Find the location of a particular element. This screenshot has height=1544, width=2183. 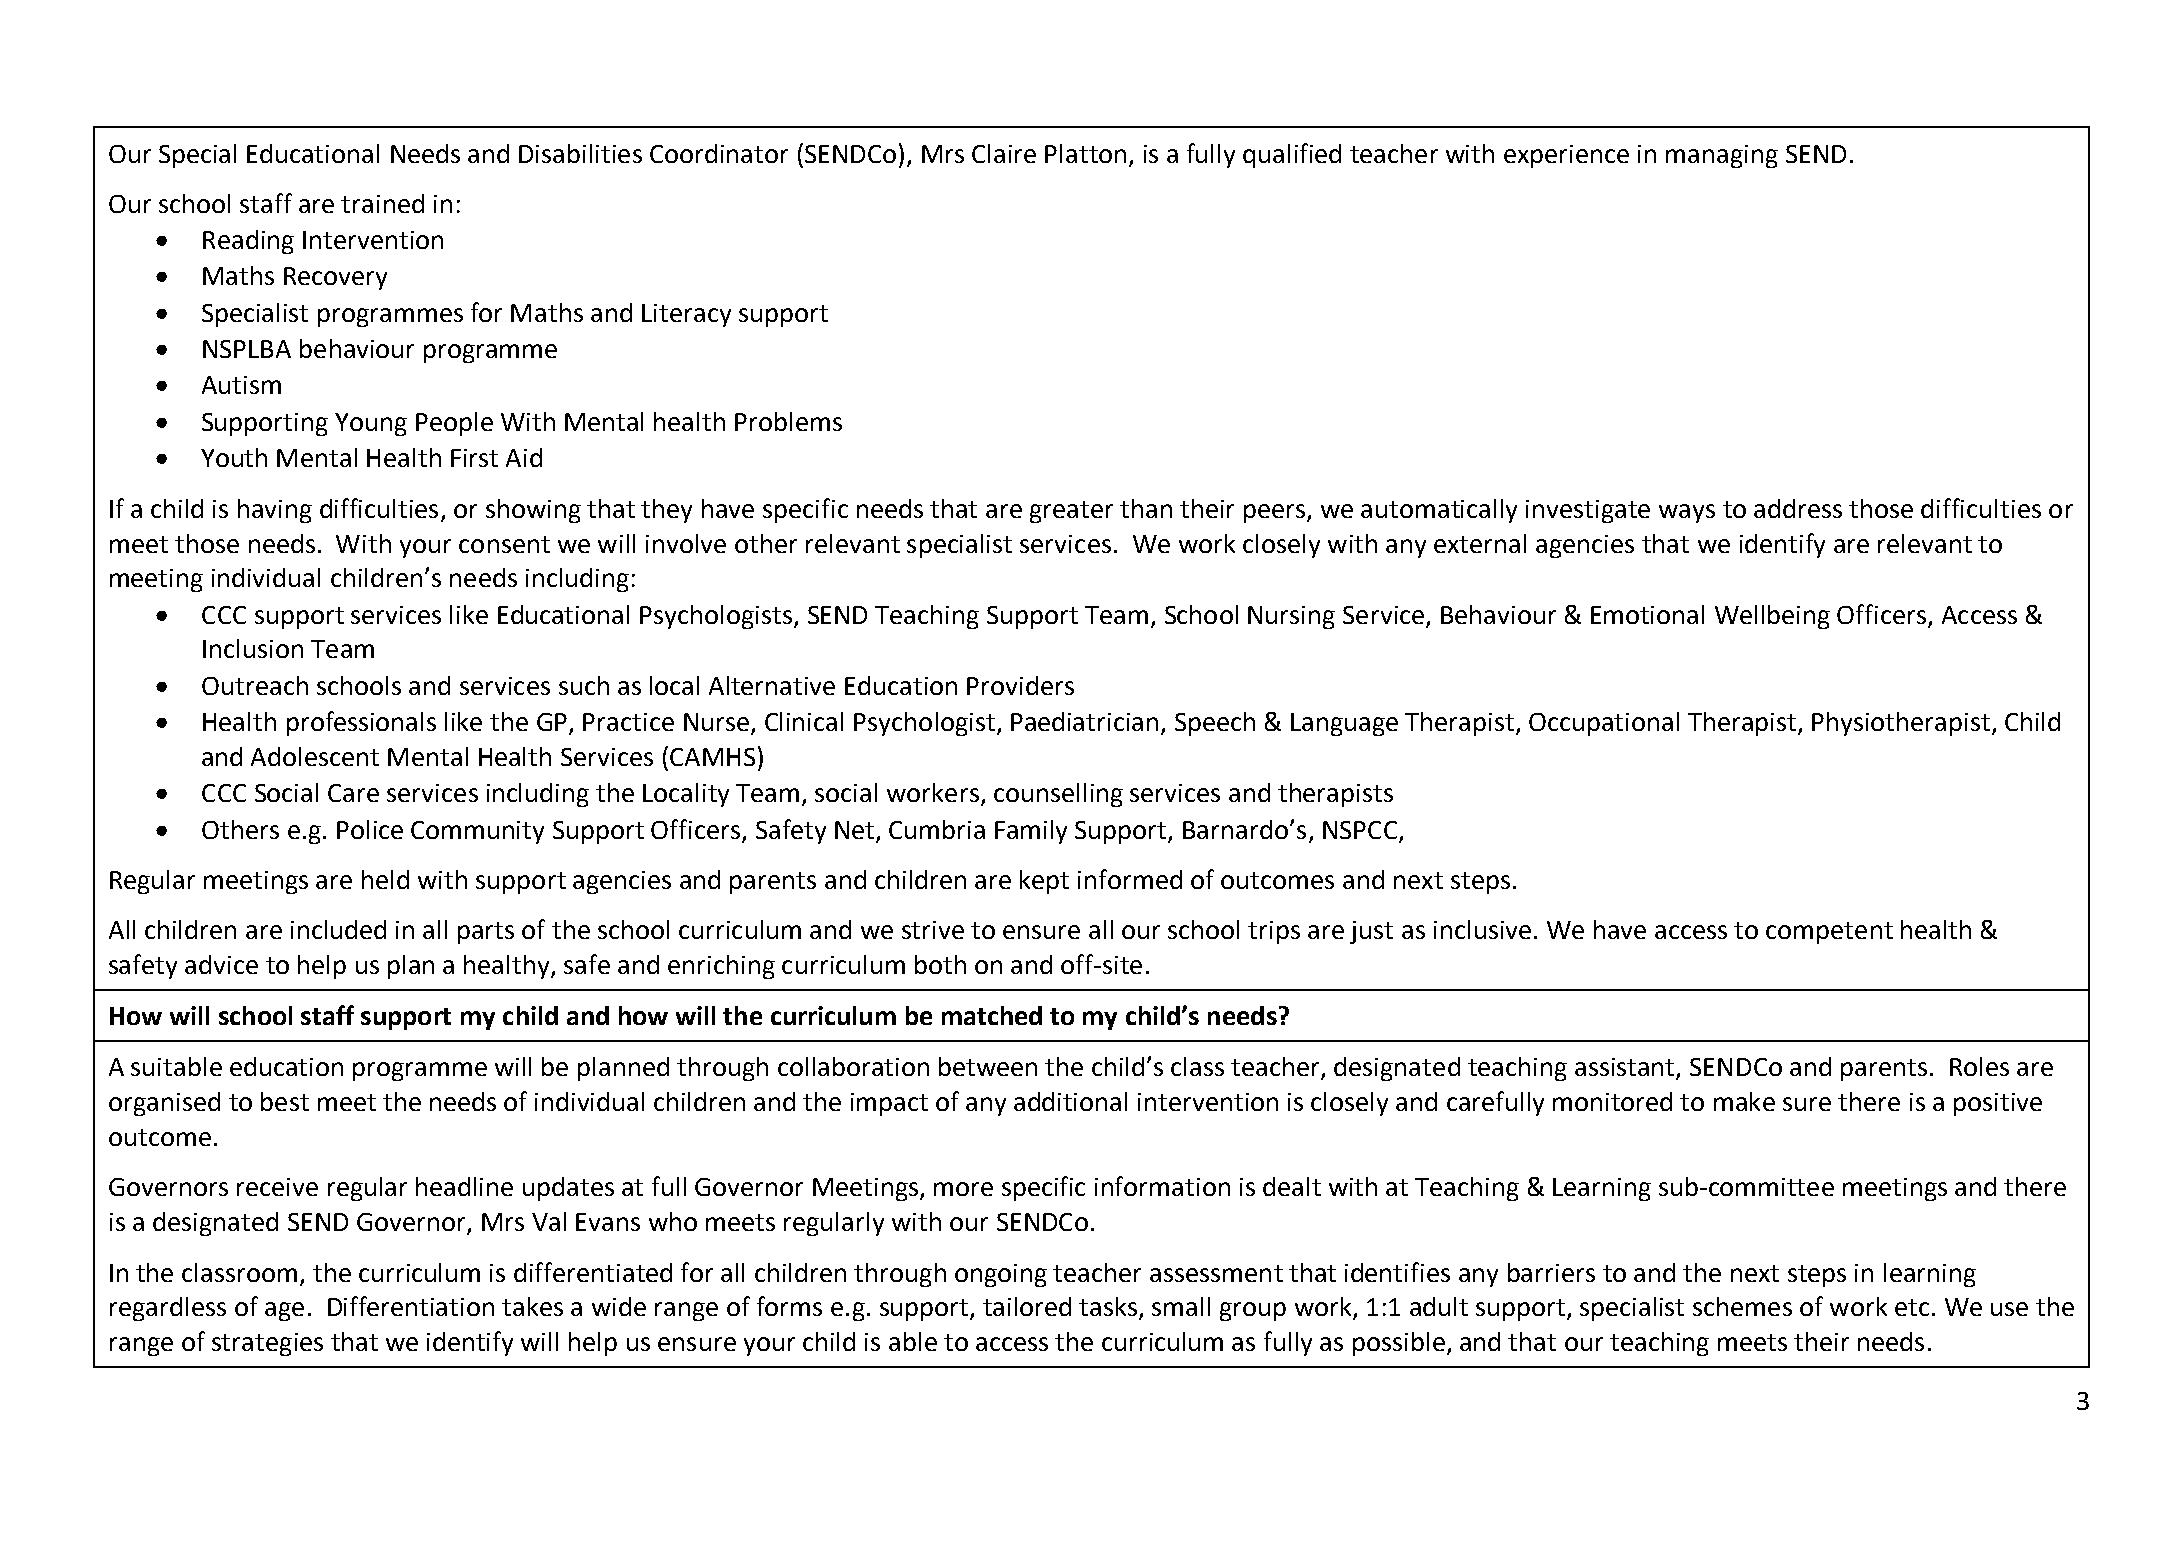

Claire is located at coordinates (1004, 153).
